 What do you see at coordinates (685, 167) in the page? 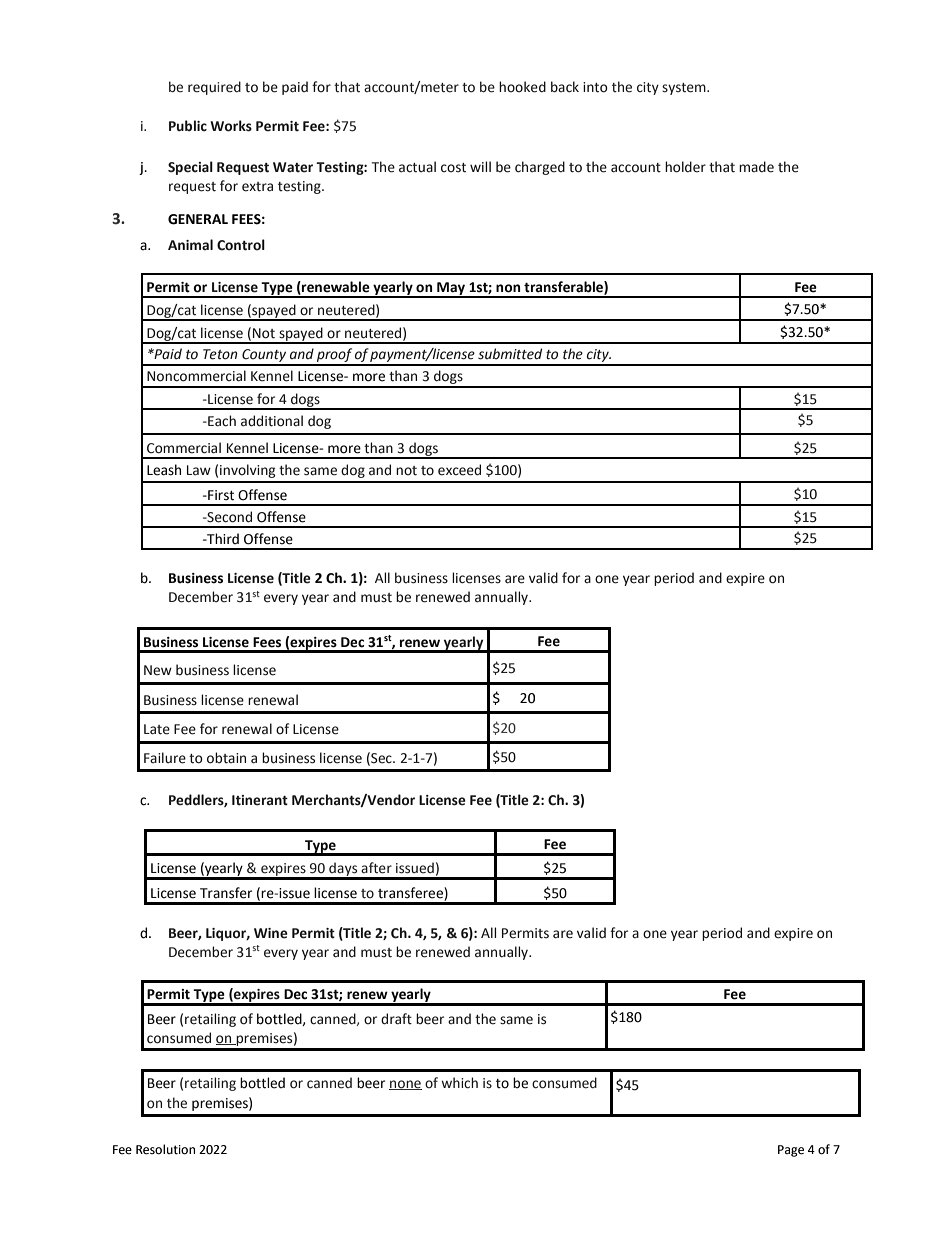
I see `holder` at bounding box center [685, 167].
